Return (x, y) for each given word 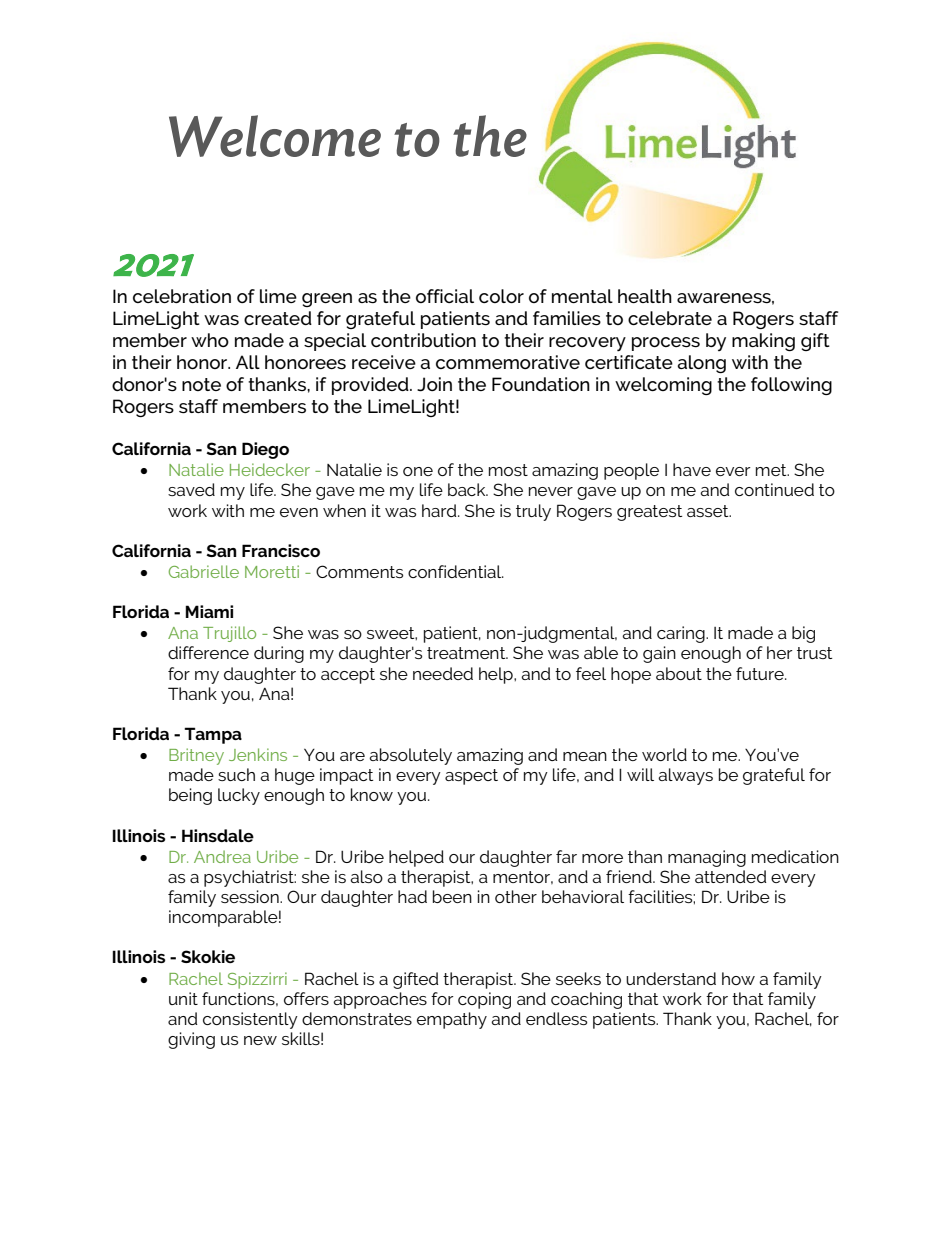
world (664, 754)
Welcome (275, 136)
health (645, 296)
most (508, 470)
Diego (265, 450)
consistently (250, 1020)
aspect (471, 777)
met (772, 470)
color (501, 296)
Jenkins (258, 754)
